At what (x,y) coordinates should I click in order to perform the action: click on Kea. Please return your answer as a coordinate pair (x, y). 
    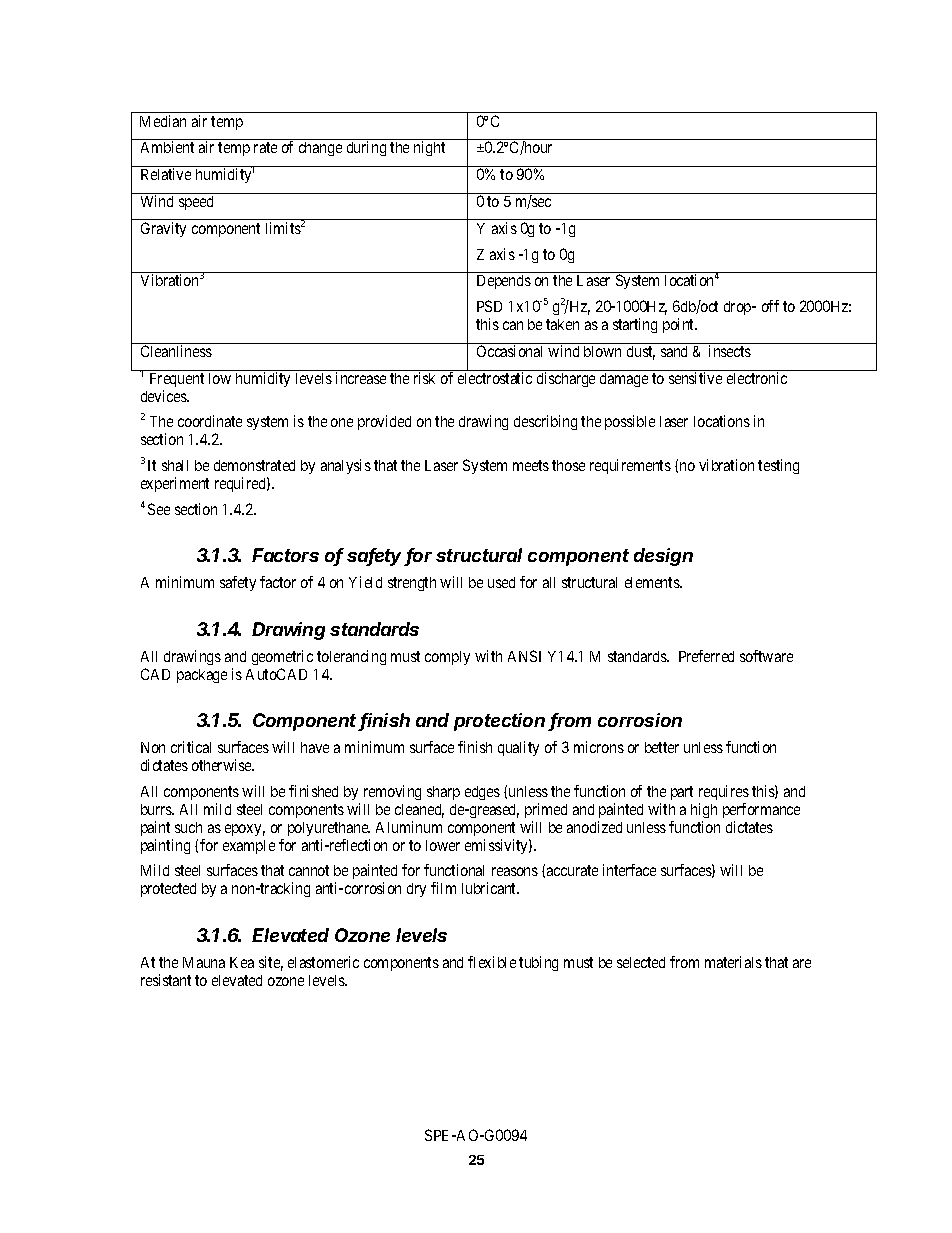
    Looking at the image, I should click on (242, 962).
